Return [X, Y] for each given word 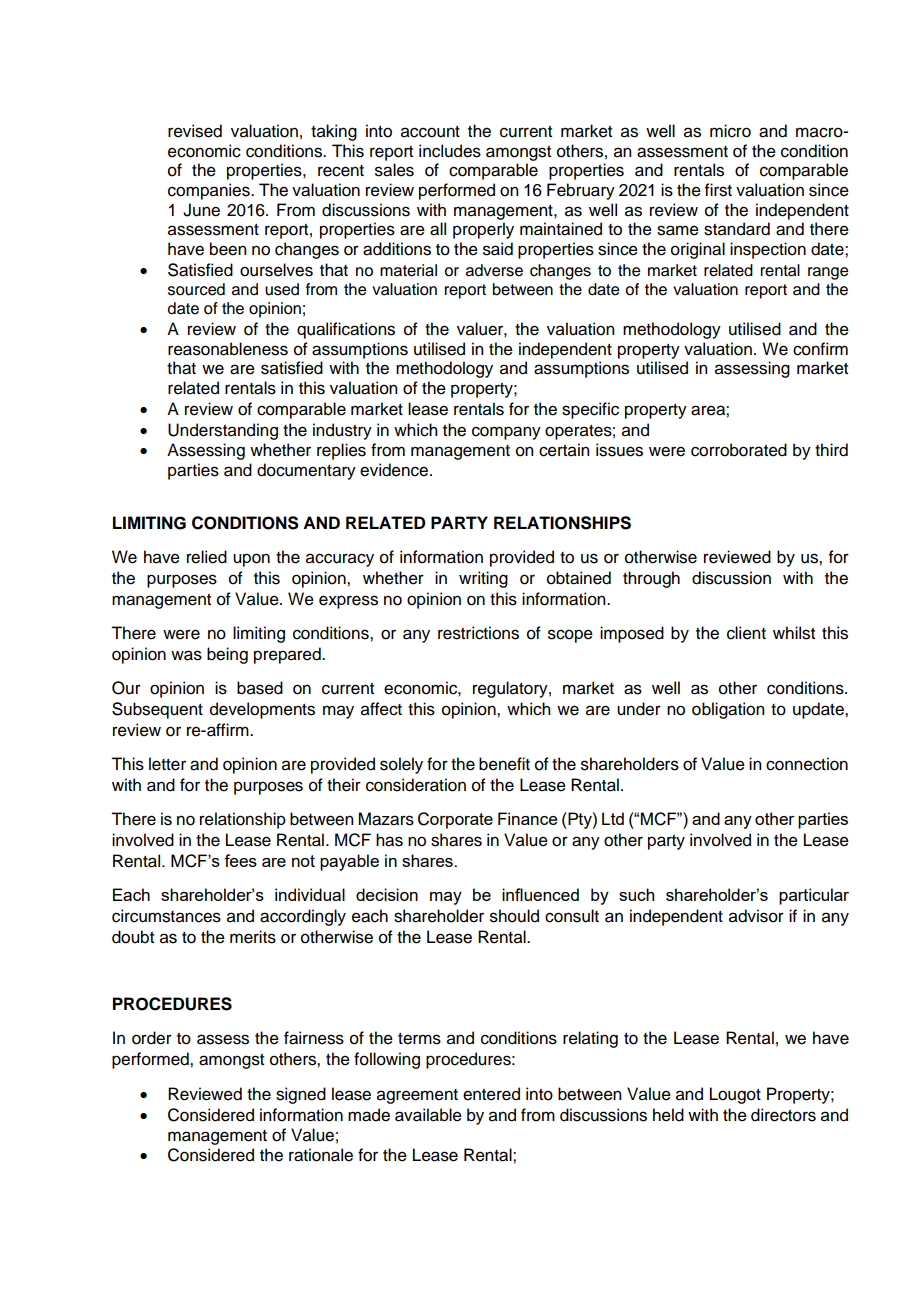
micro [730, 131]
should [514, 916]
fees [240, 860]
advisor [756, 916]
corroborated [739, 450]
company [506, 433]
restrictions [478, 633]
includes [450, 151]
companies [210, 191]
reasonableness [228, 349]
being [227, 655]
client [746, 633]
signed [301, 1095]
